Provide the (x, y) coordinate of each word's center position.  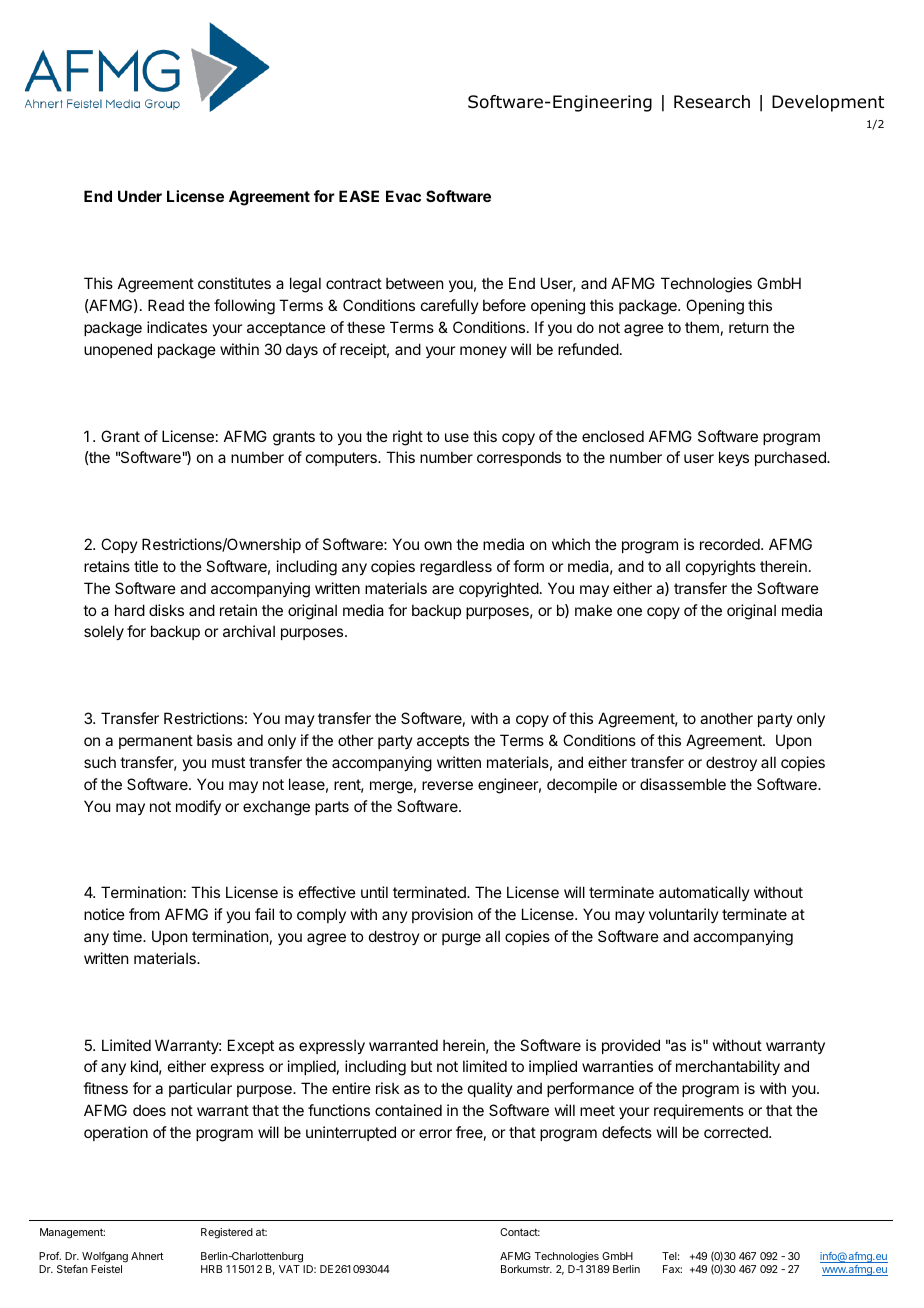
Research (712, 102)
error (435, 1133)
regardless (456, 568)
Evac (403, 196)
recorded (731, 544)
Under (140, 196)
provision (442, 915)
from (144, 914)
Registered (227, 1233)
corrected (737, 1132)
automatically (704, 893)
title (146, 566)
